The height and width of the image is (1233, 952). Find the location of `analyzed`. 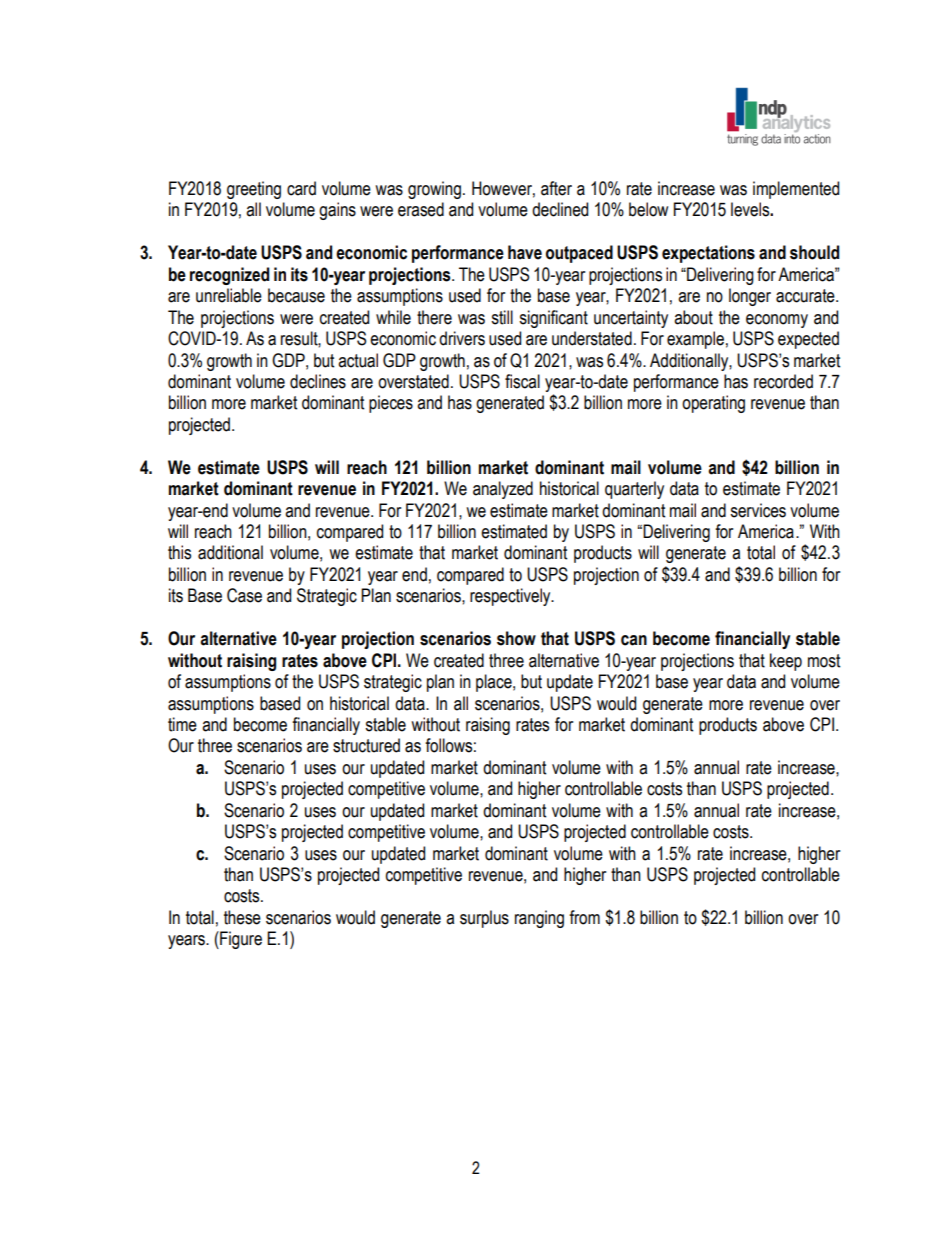

analyzed is located at coordinates (503, 490).
